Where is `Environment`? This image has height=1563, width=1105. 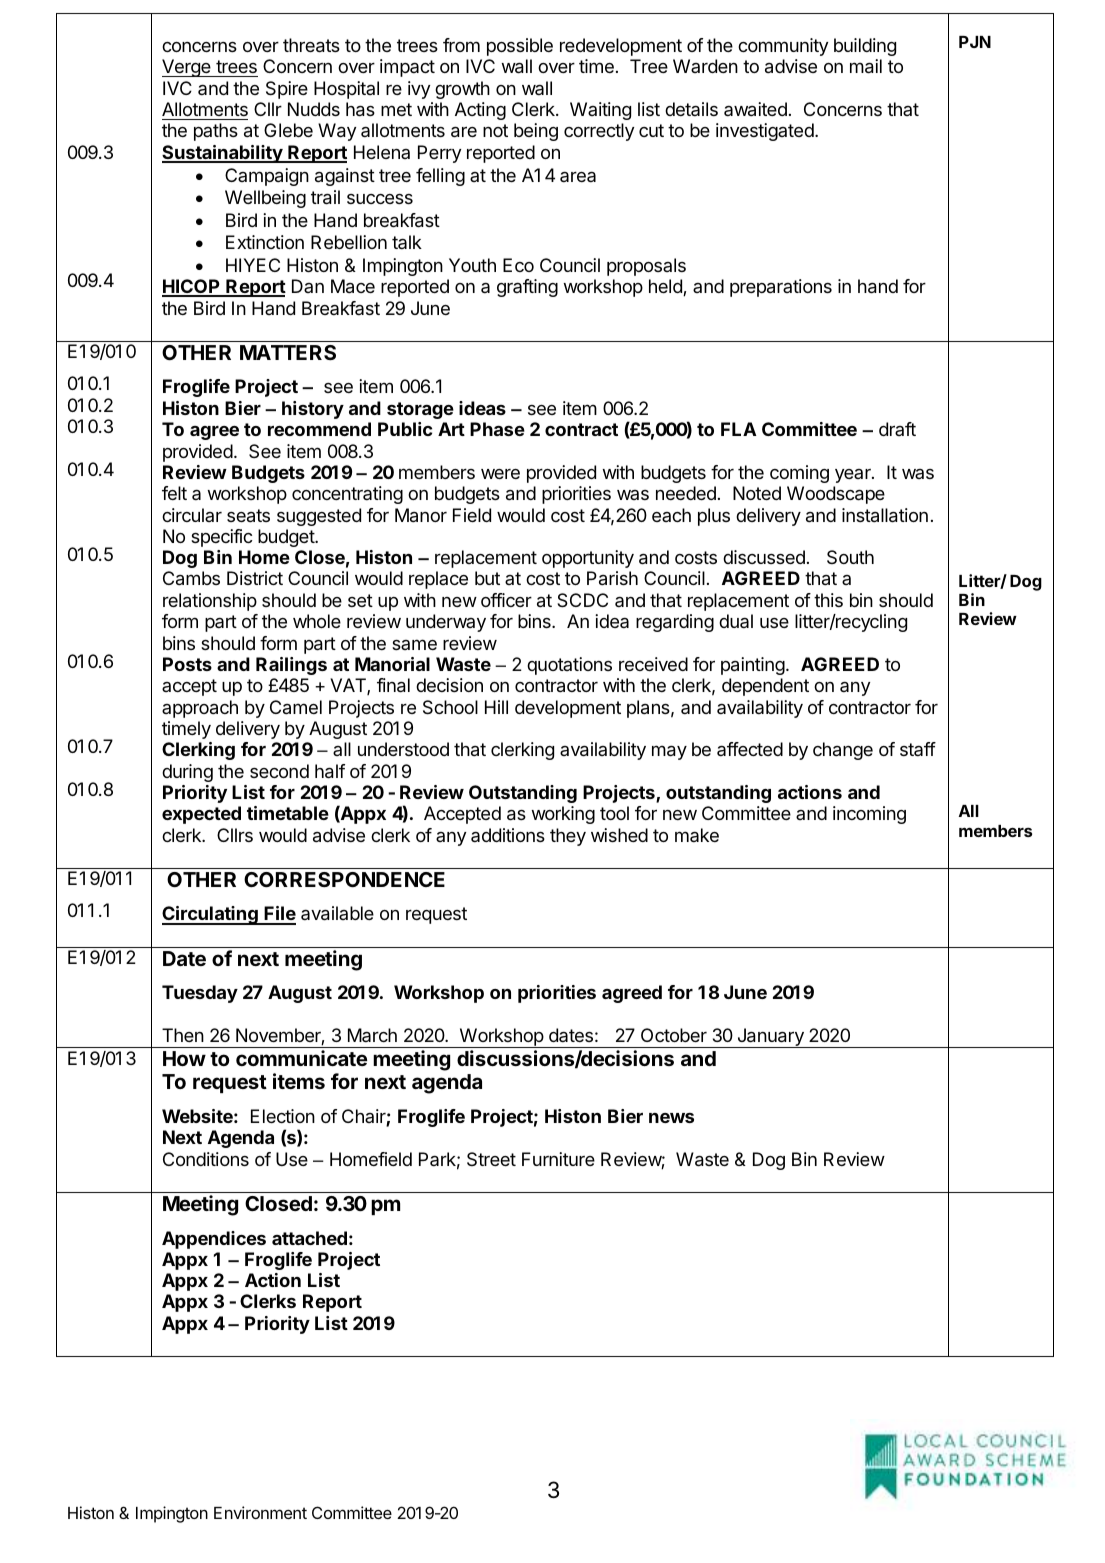
Environment is located at coordinates (260, 1512).
